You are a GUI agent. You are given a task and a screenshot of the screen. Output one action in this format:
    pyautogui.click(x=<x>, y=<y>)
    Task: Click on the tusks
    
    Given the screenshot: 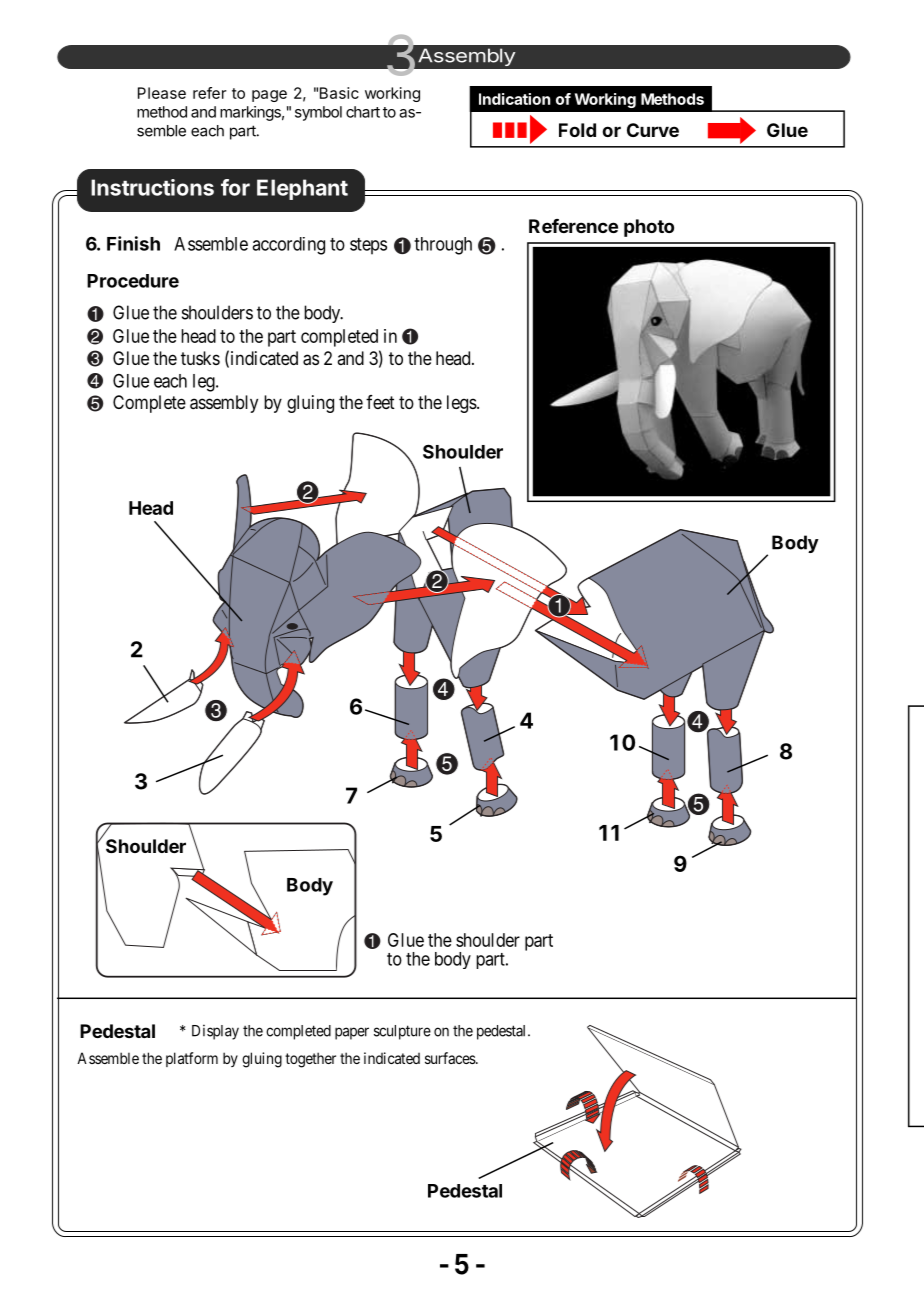 What is the action you would take?
    pyautogui.click(x=200, y=358)
